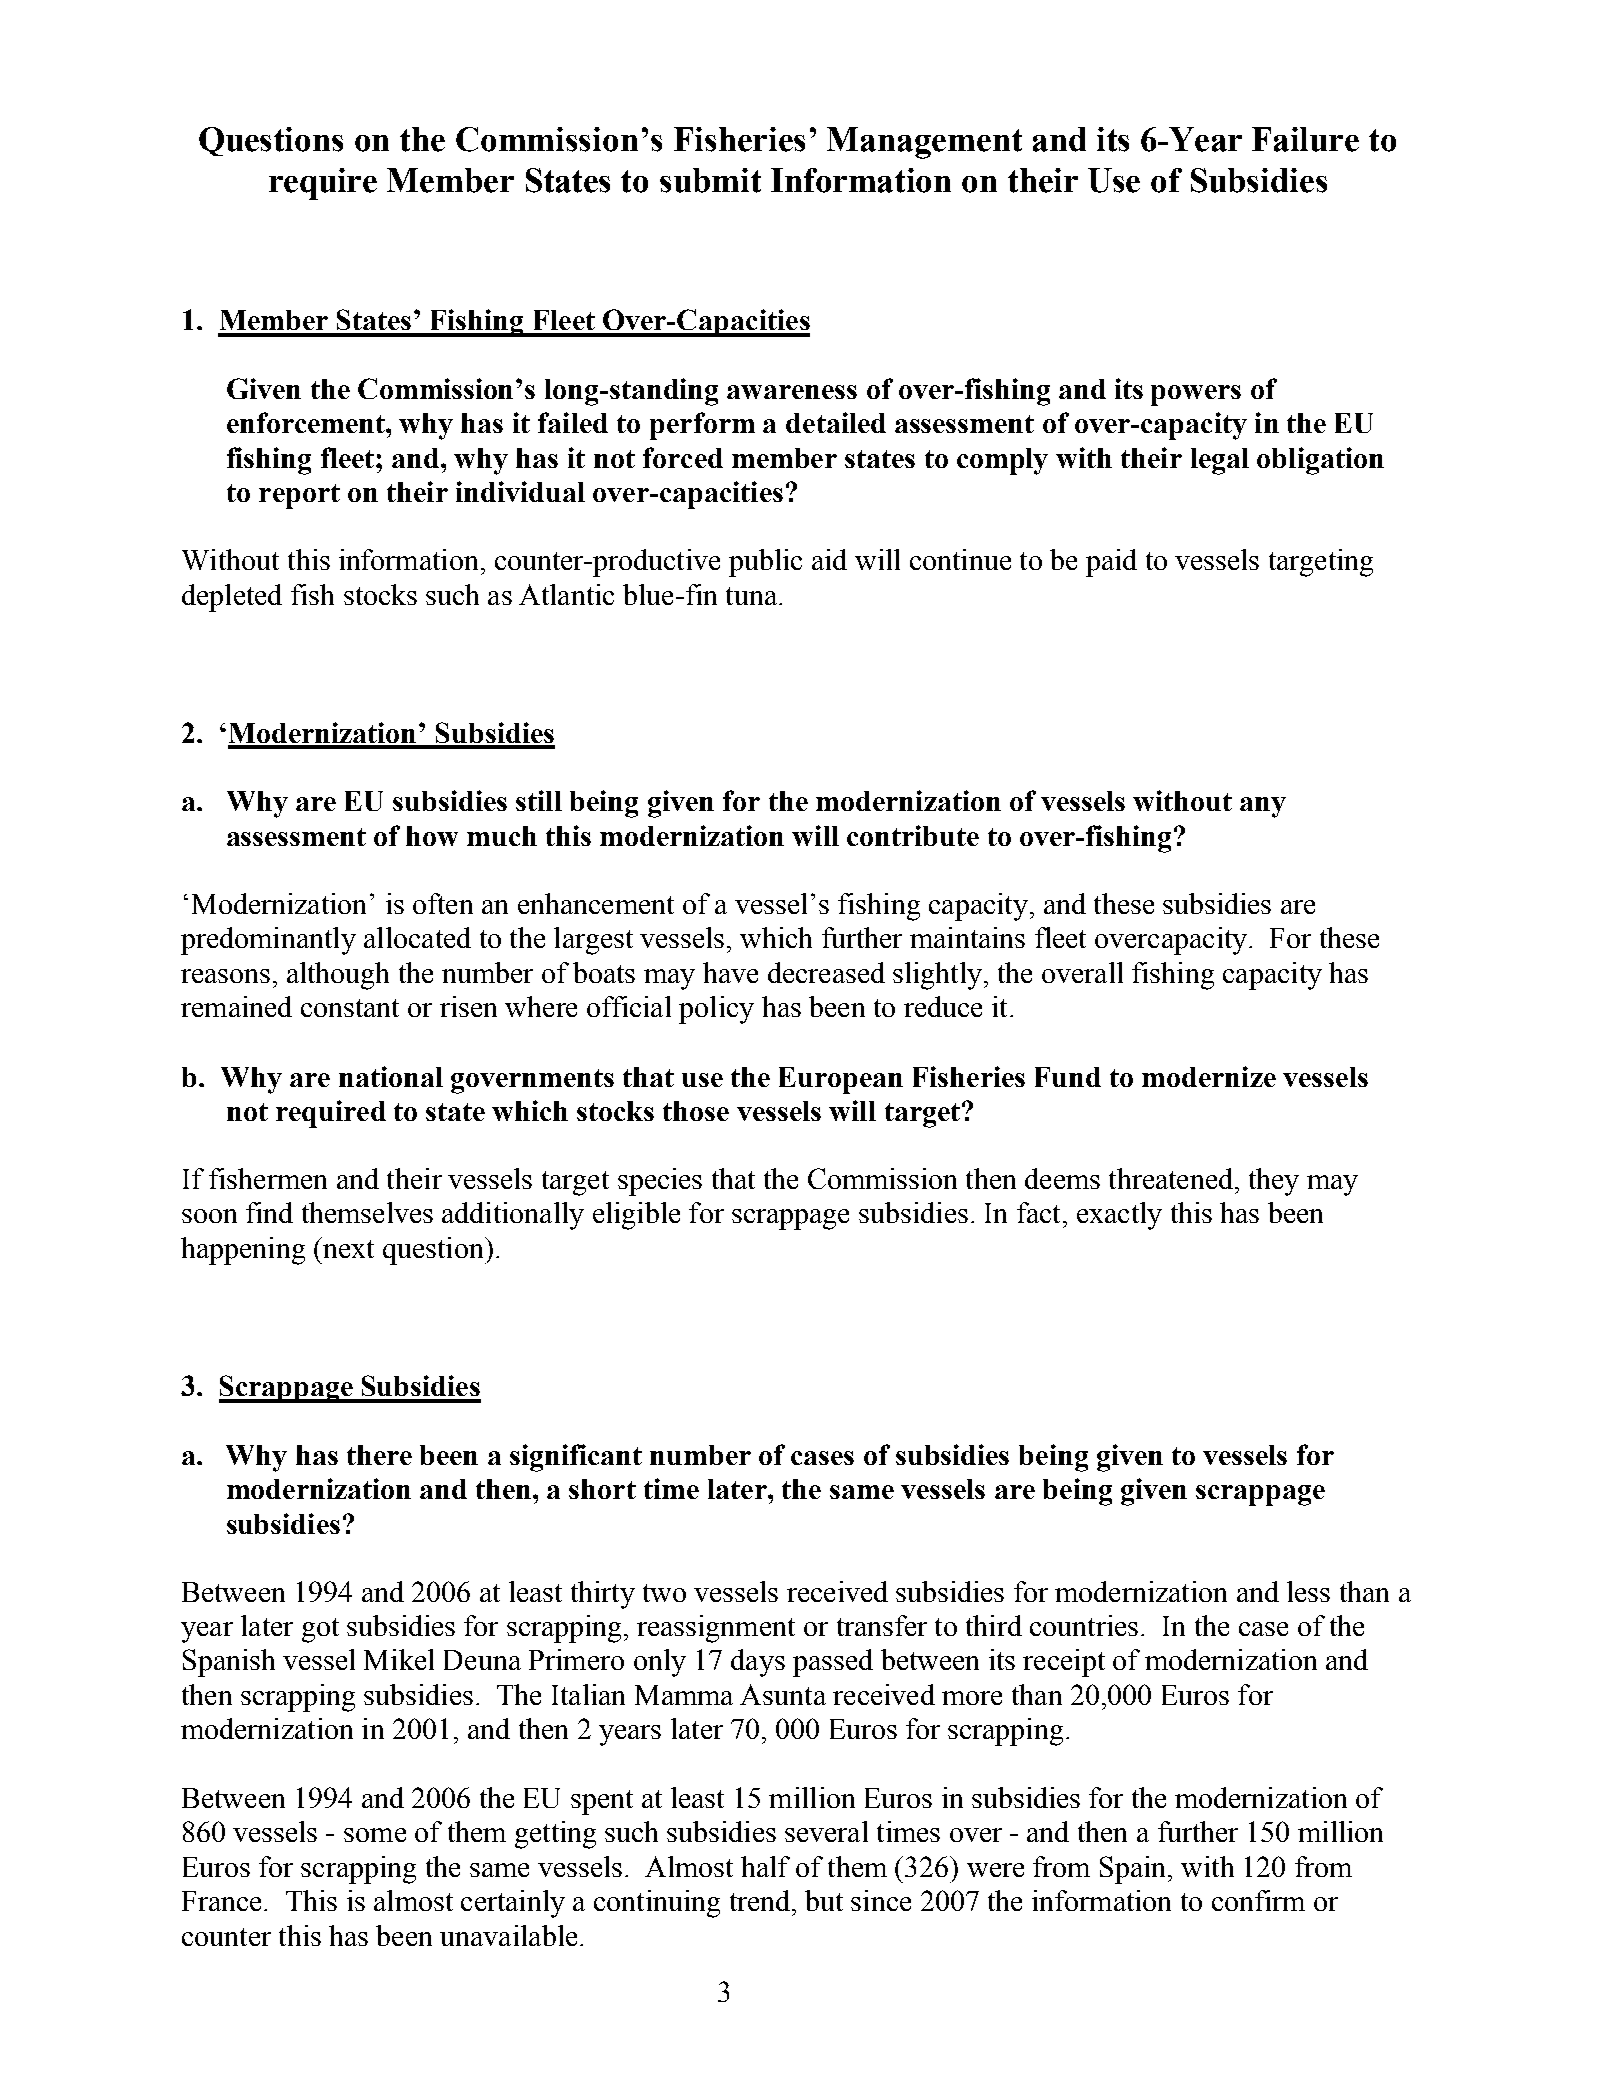 The height and width of the screenshot is (2100, 1623). I want to click on tuna, so click(751, 596).
